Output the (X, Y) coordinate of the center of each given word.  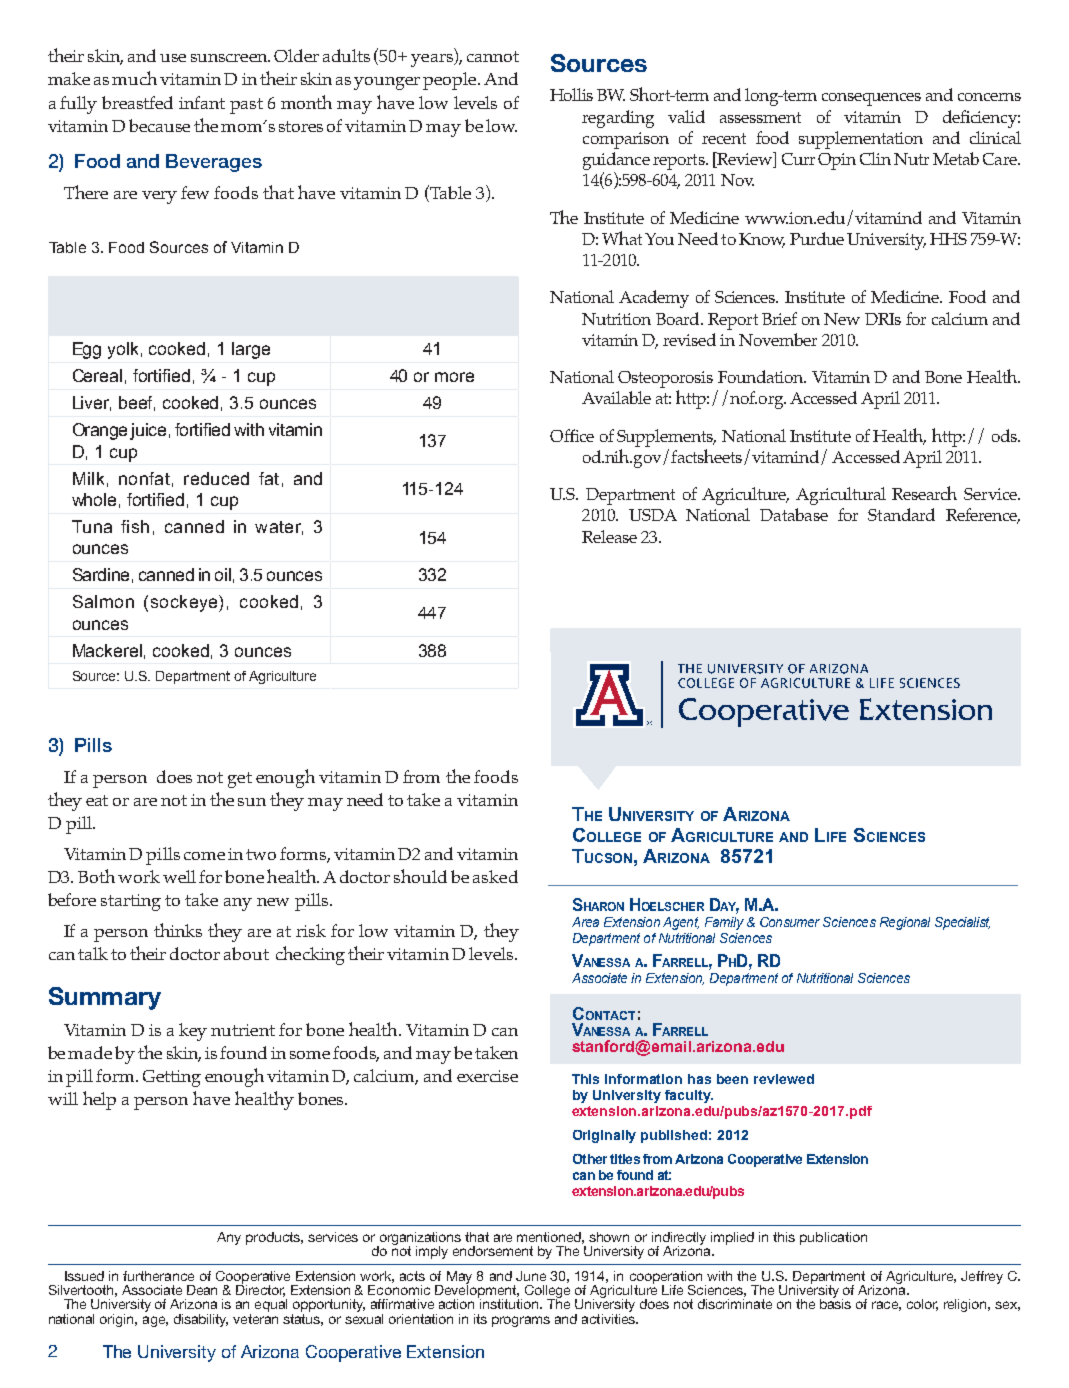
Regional (905, 923)
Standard (901, 514)
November (778, 339)
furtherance (158, 1276)
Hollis (571, 94)
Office (572, 435)
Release (609, 536)
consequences (871, 99)
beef (137, 403)
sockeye (185, 603)
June (531, 1276)
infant (202, 102)
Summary (105, 998)
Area (585, 922)
